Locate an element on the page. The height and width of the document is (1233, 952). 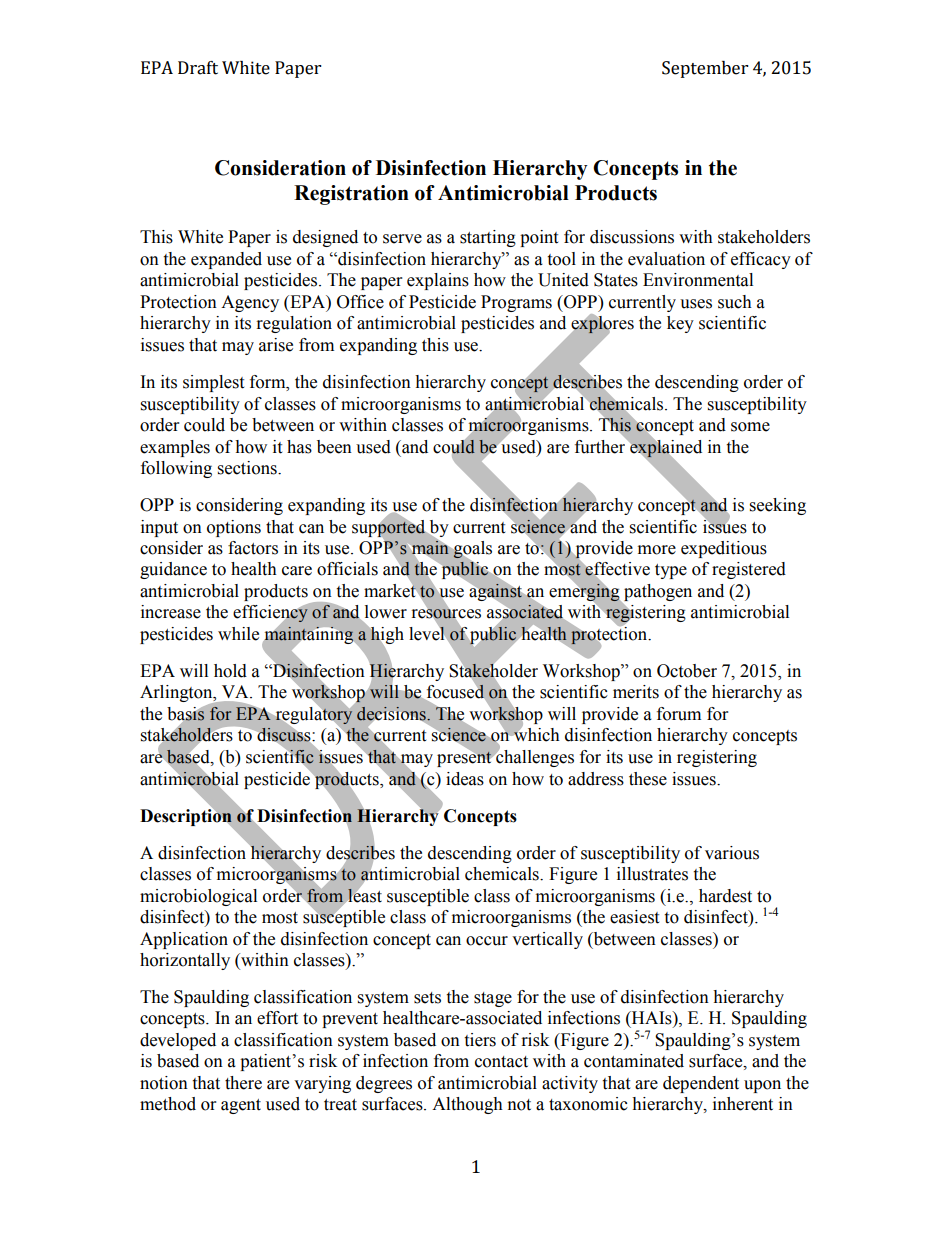
microbiological is located at coordinates (198, 897).
